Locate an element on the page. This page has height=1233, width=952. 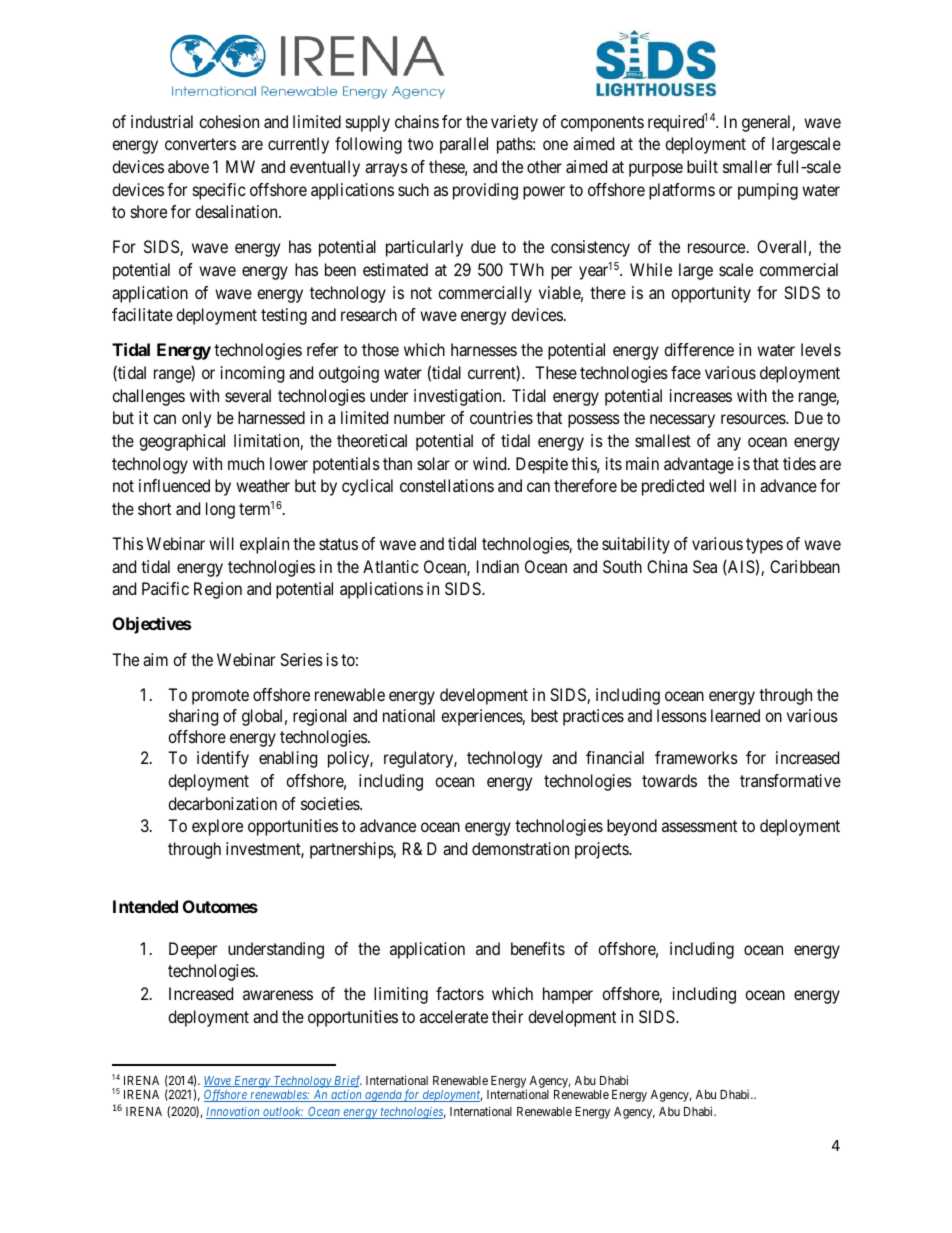
Innovation is located at coordinates (234, 1113).
